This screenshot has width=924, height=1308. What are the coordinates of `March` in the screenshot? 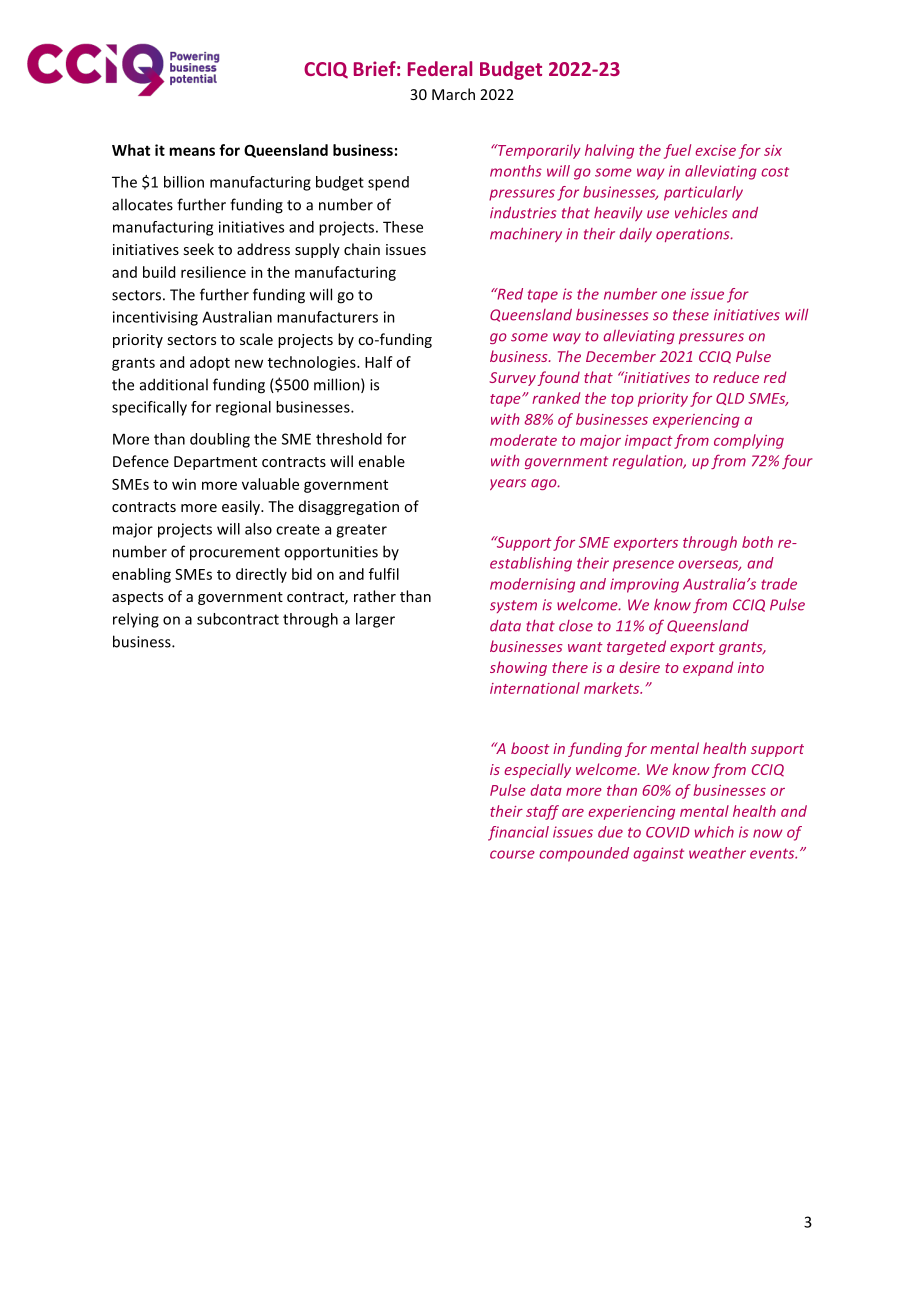 It's located at (453, 94).
